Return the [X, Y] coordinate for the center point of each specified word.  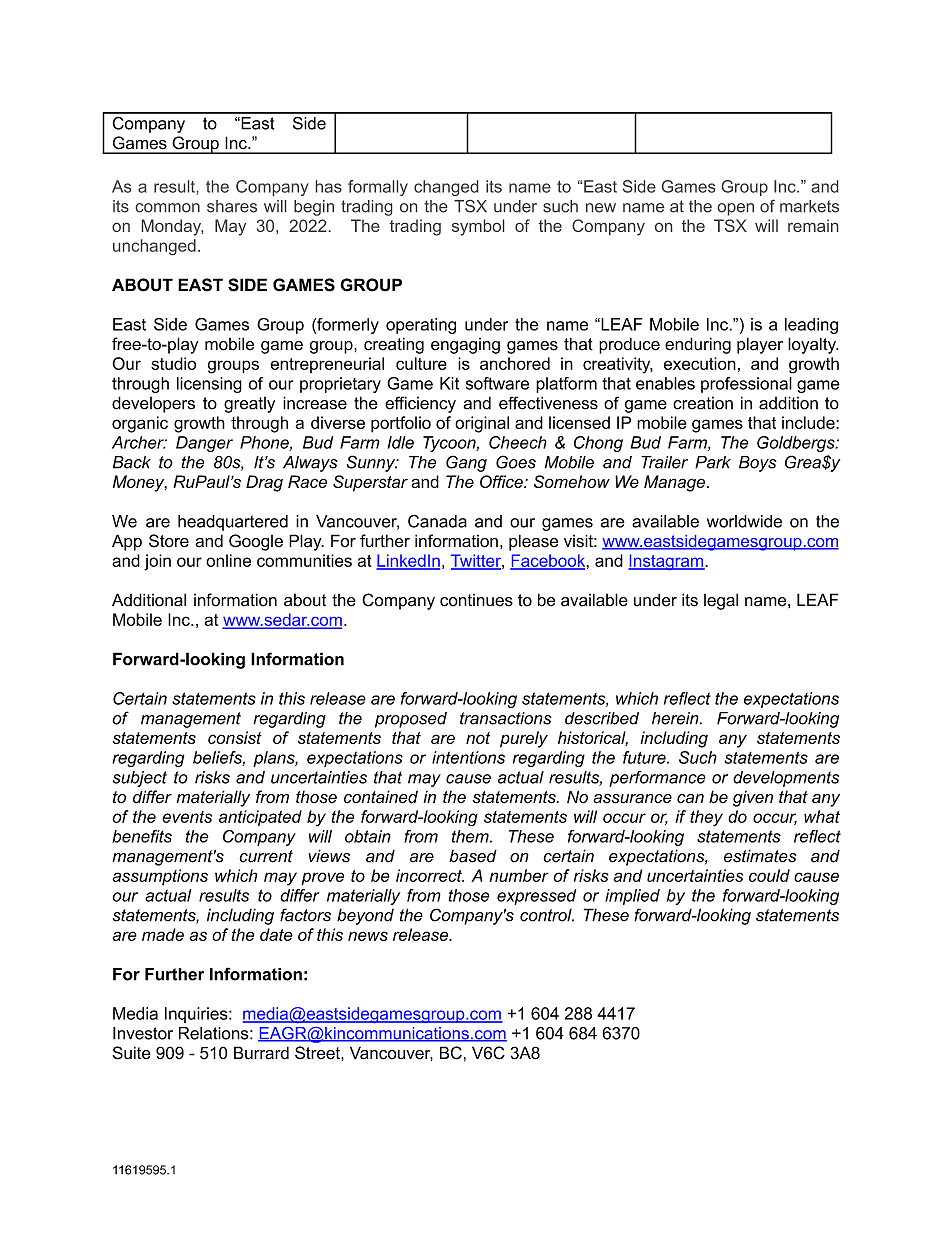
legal [721, 601]
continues [476, 600]
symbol [478, 227]
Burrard [261, 1053]
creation [703, 403]
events [187, 817]
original [482, 424]
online [228, 560]
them [471, 836]
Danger [204, 444]
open [736, 209]
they [706, 818]
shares [232, 206]
